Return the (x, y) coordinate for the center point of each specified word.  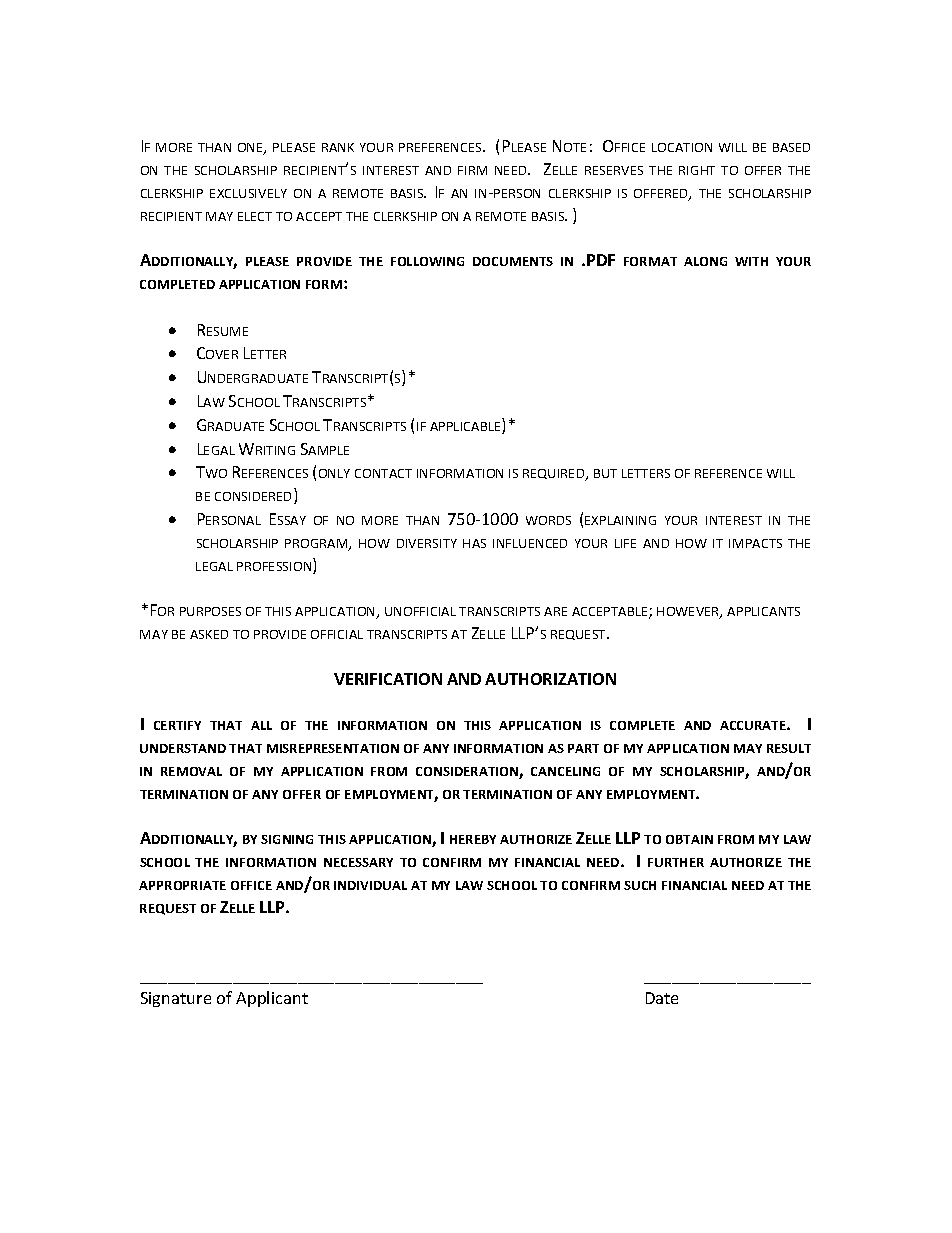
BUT (605, 473)
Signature (176, 999)
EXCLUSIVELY (248, 193)
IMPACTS (755, 543)
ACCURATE (754, 725)
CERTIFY (177, 725)
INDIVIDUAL (370, 885)
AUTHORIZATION (550, 679)
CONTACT (383, 473)
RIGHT (697, 170)
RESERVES (614, 170)
